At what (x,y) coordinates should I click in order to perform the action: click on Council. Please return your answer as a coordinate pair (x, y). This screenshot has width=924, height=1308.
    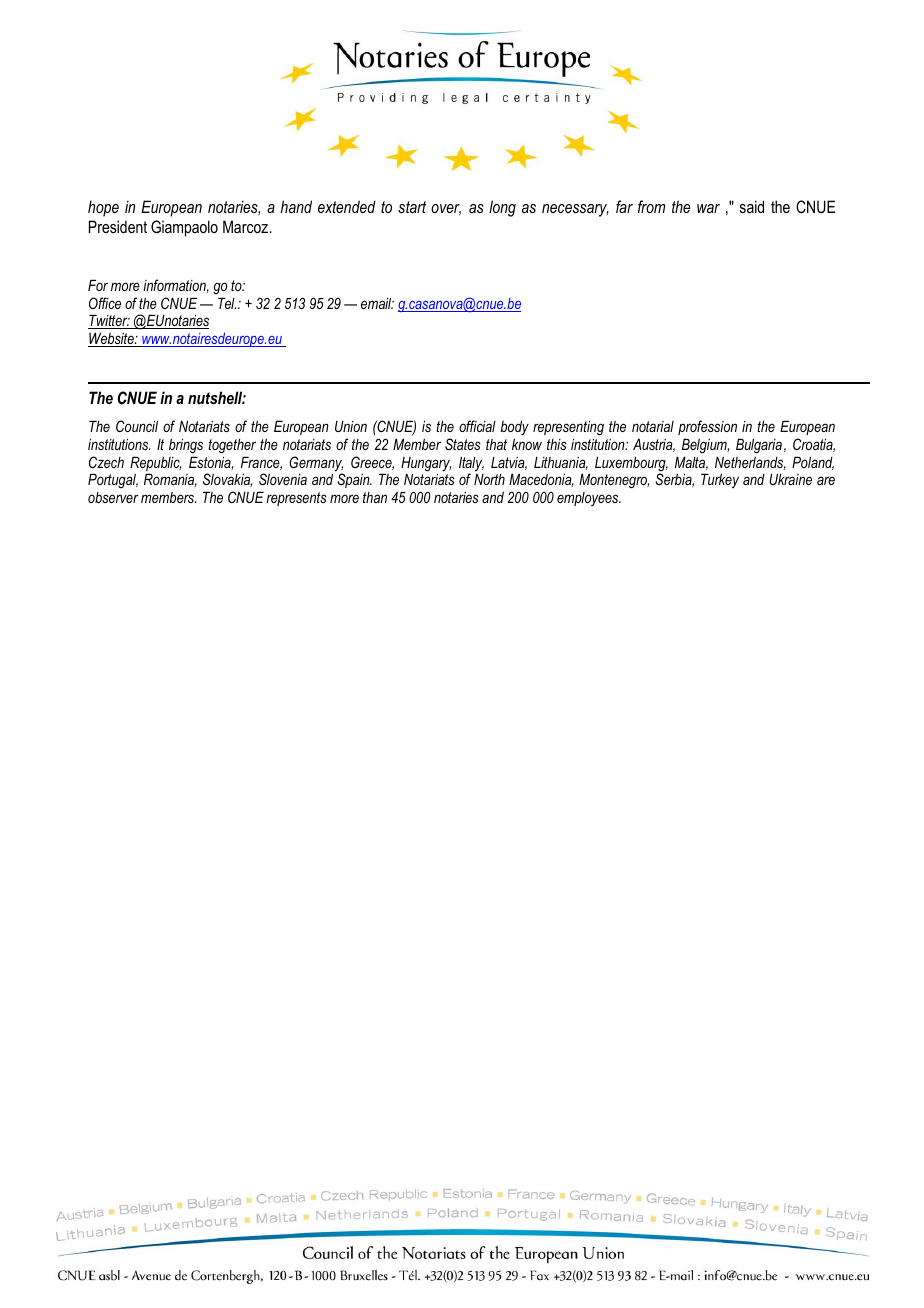
    Looking at the image, I should click on (137, 426).
